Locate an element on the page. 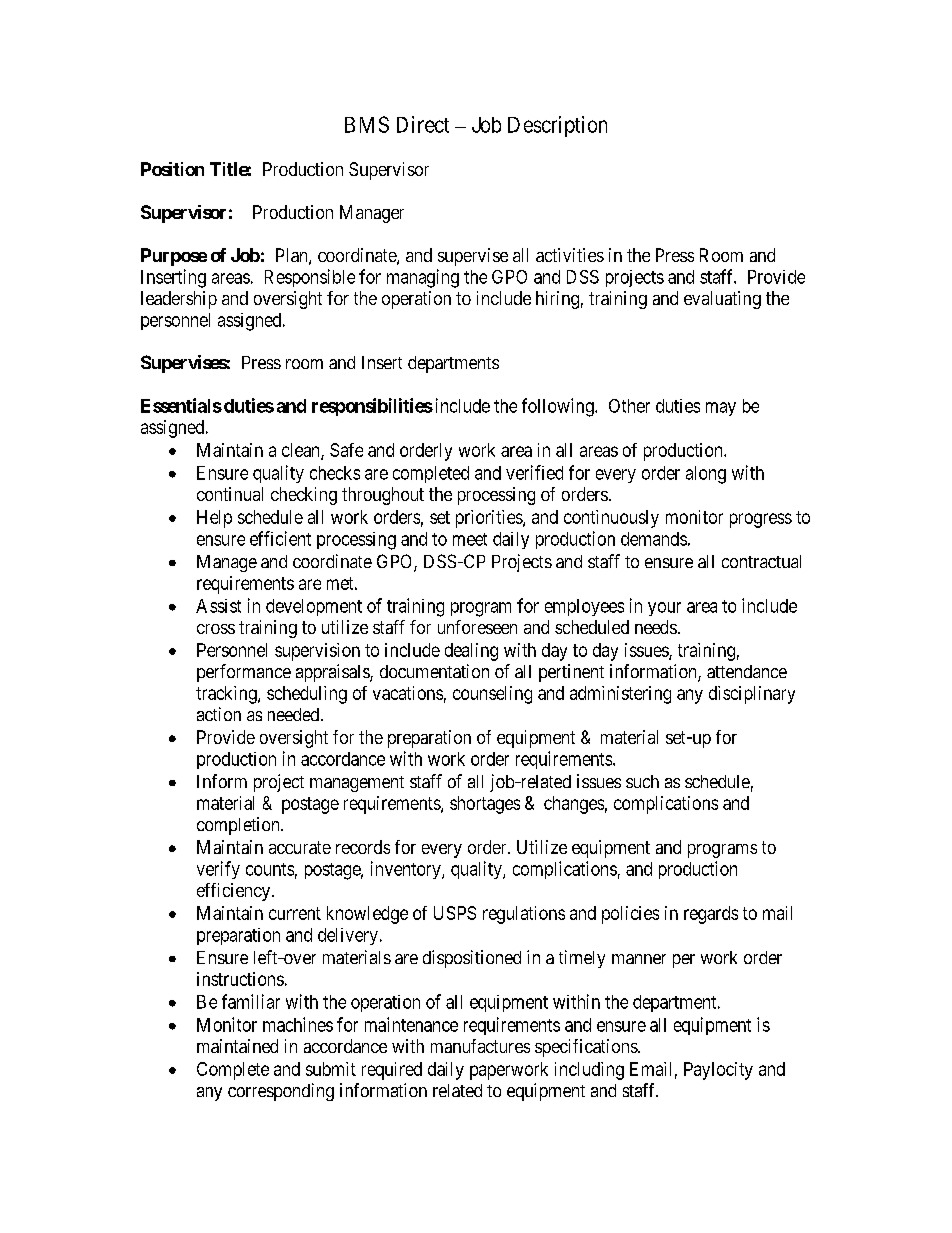  leadership is located at coordinates (179, 300).
